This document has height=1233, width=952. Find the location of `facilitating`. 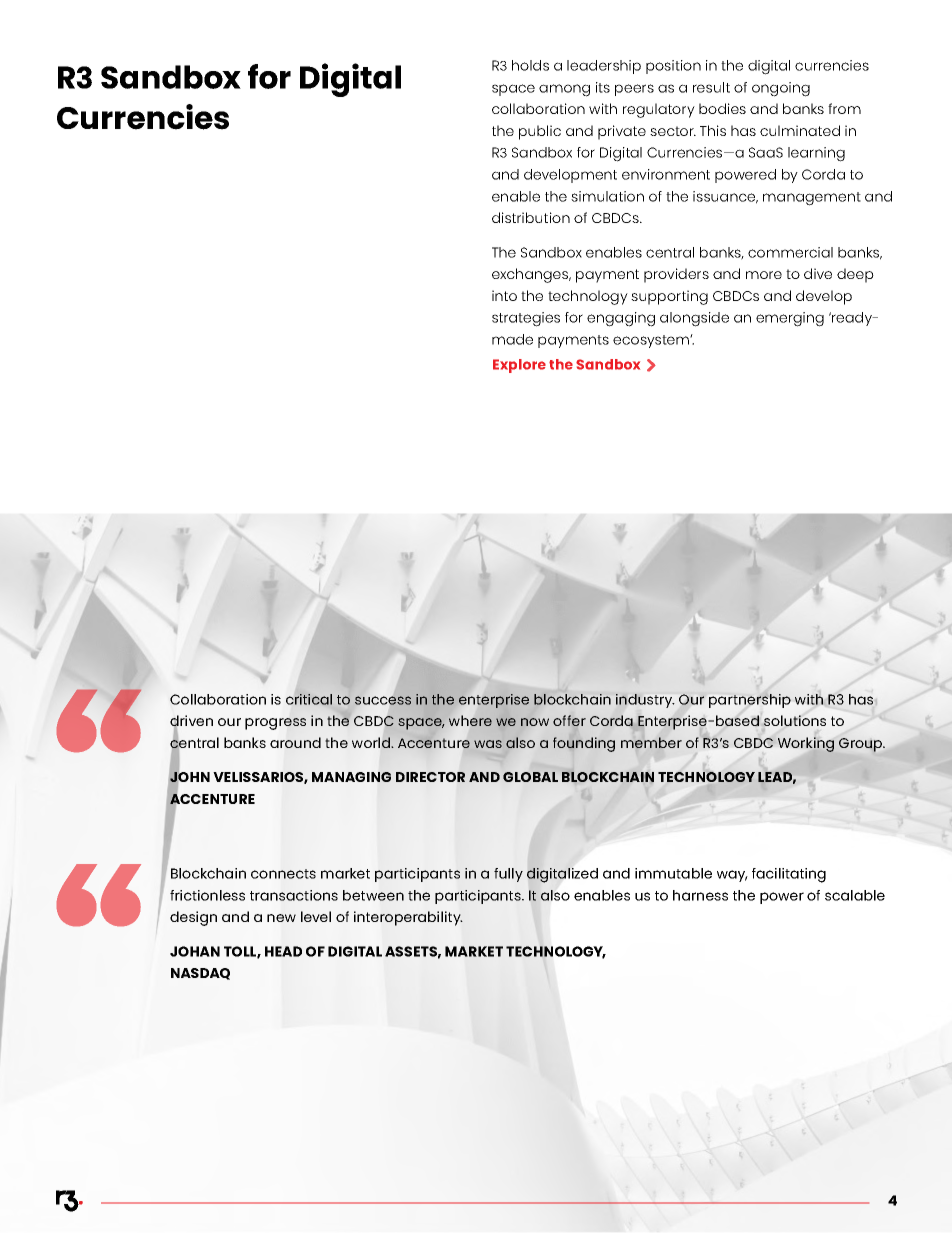

facilitating is located at coordinates (789, 875).
